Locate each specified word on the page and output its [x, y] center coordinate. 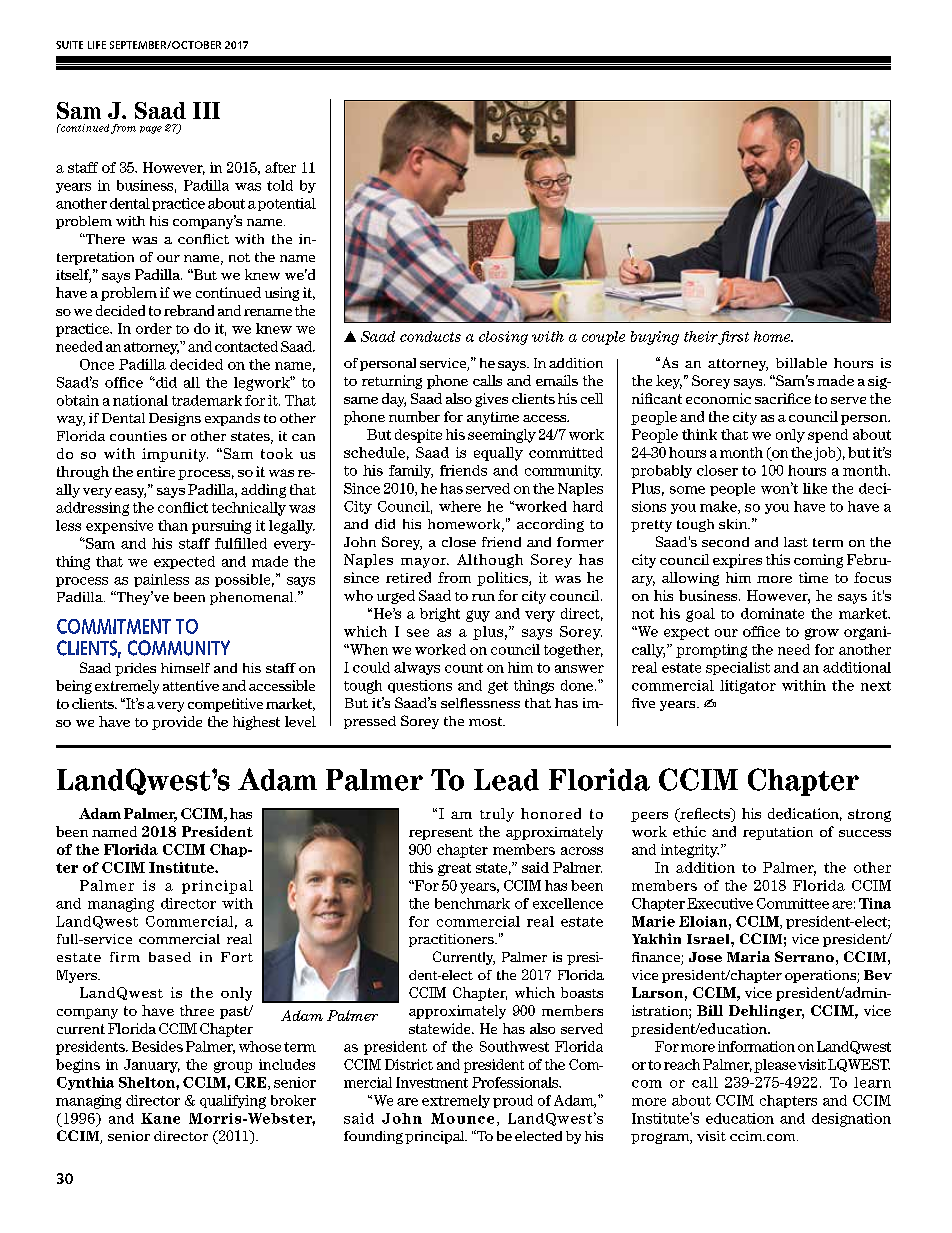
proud [513, 1101]
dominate [772, 613]
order [154, 328]
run [483, 597]
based [170, 957]
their [701, 336]
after [280, 167]
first [733, 338]
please [775, 1066]
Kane [160, 1118]
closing [503, 338]
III [206, 110]
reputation [778, 833]
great [454, 869]
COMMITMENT [114, 626]
